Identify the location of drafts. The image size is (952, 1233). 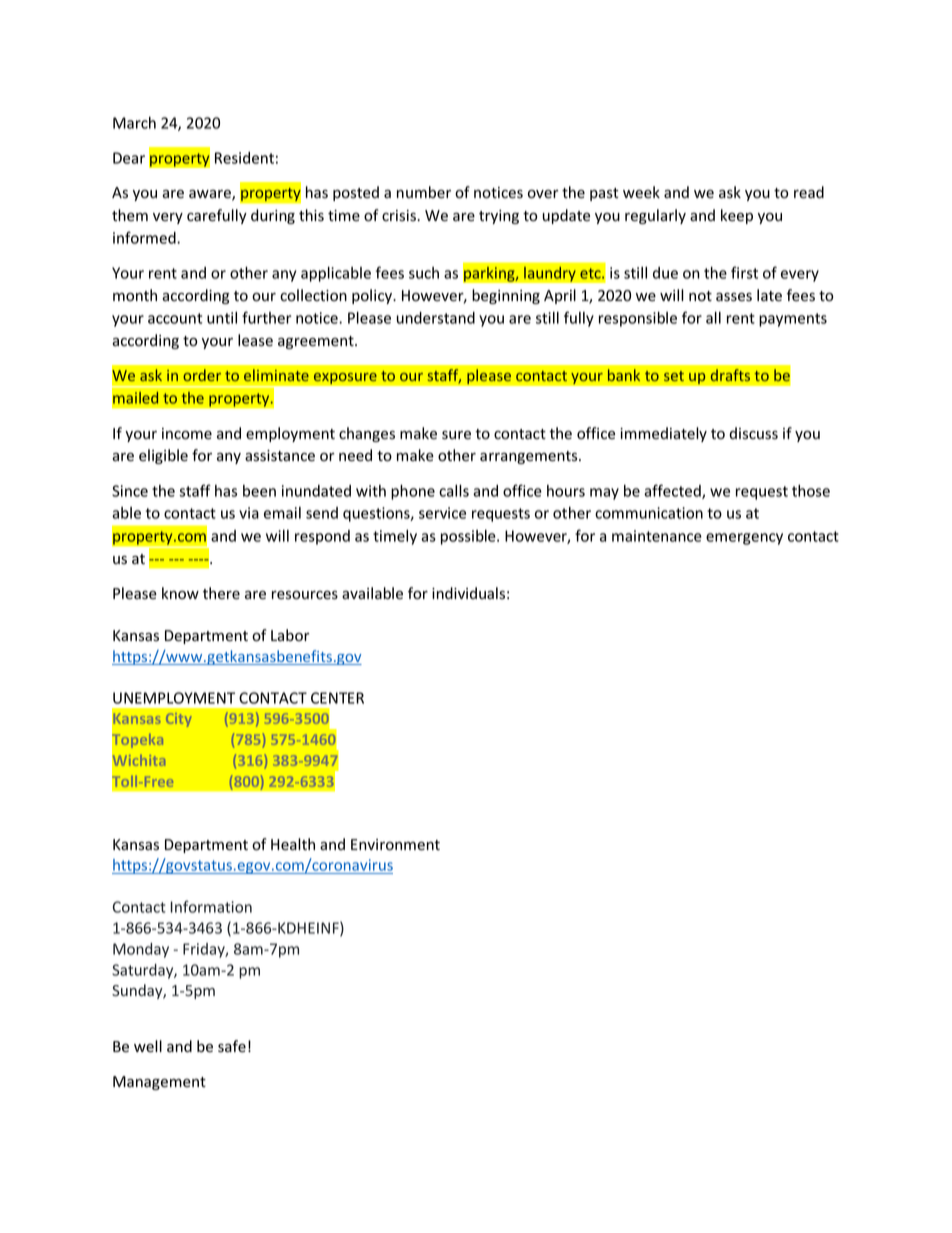
(730, 375).
